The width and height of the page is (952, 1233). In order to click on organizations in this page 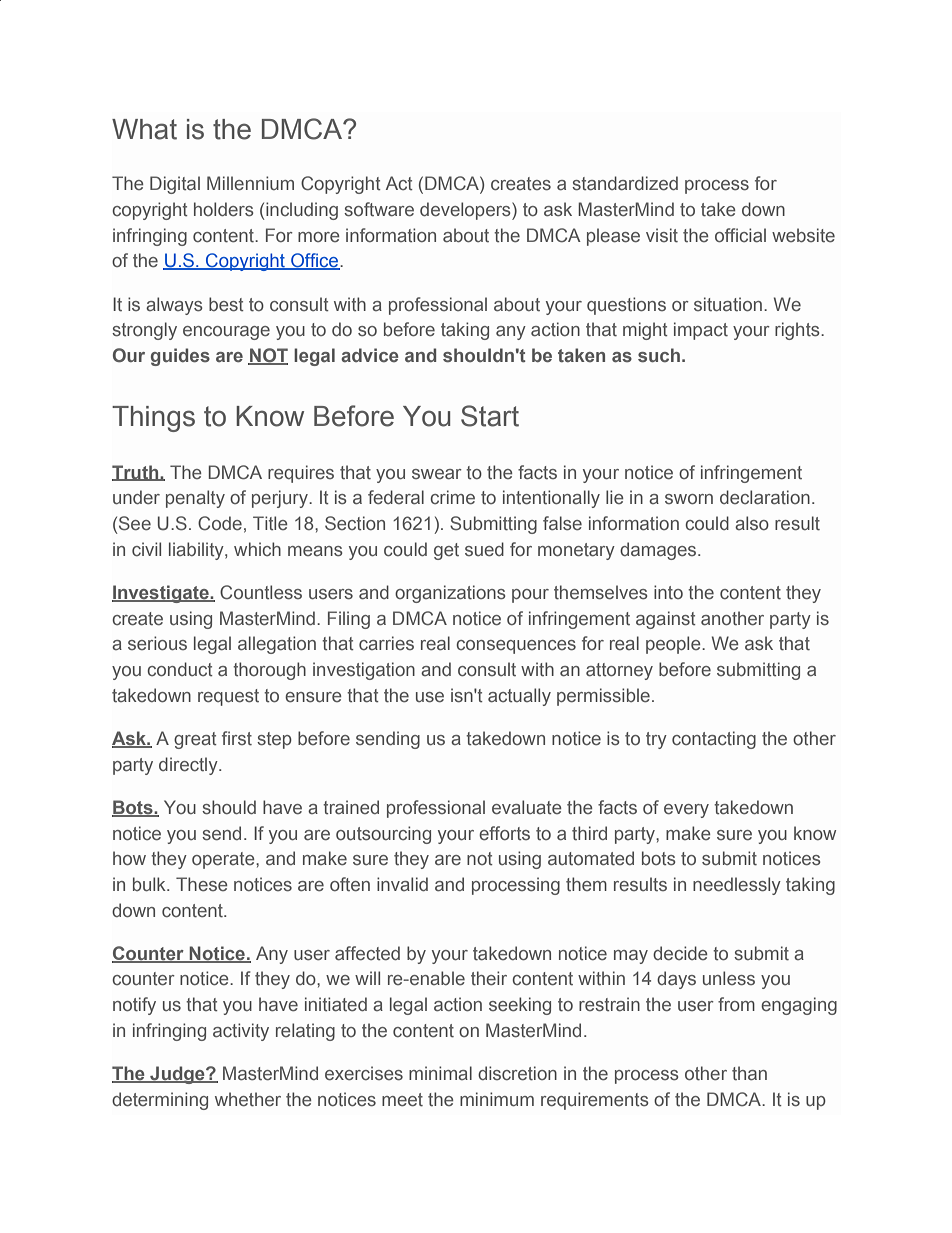, I will do `click(450, 594)`.
